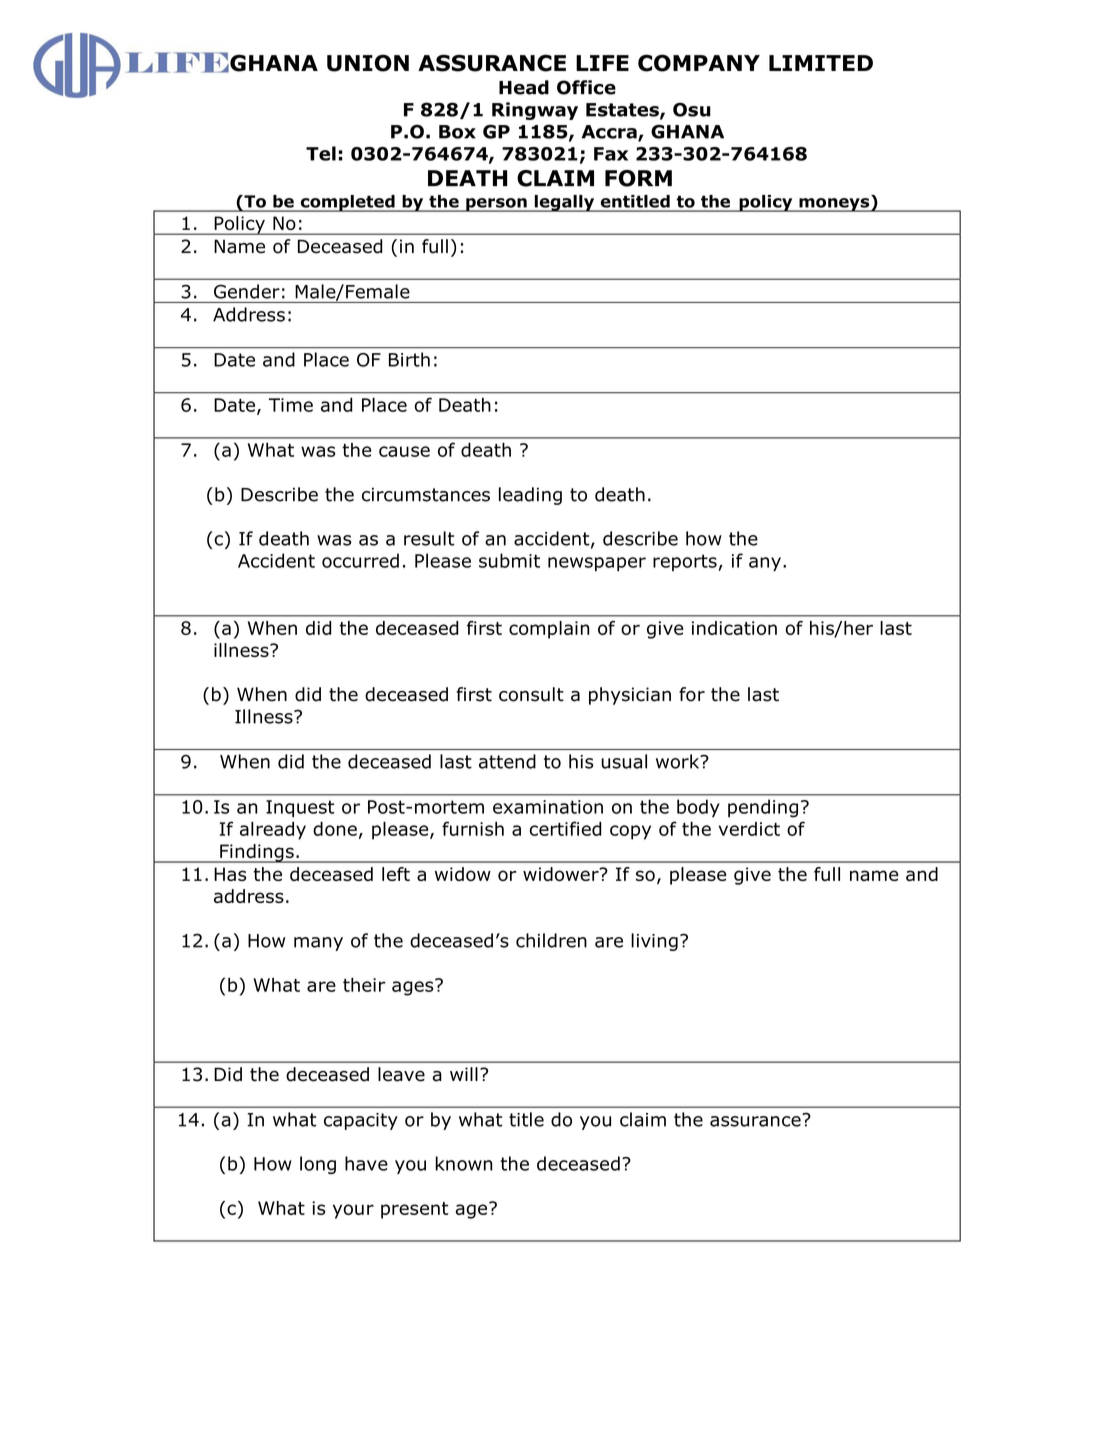 This image has height=1442, width=1114. Describe the element at coordinates (821, 63) in the image. I see `LIMITED` at that location.
